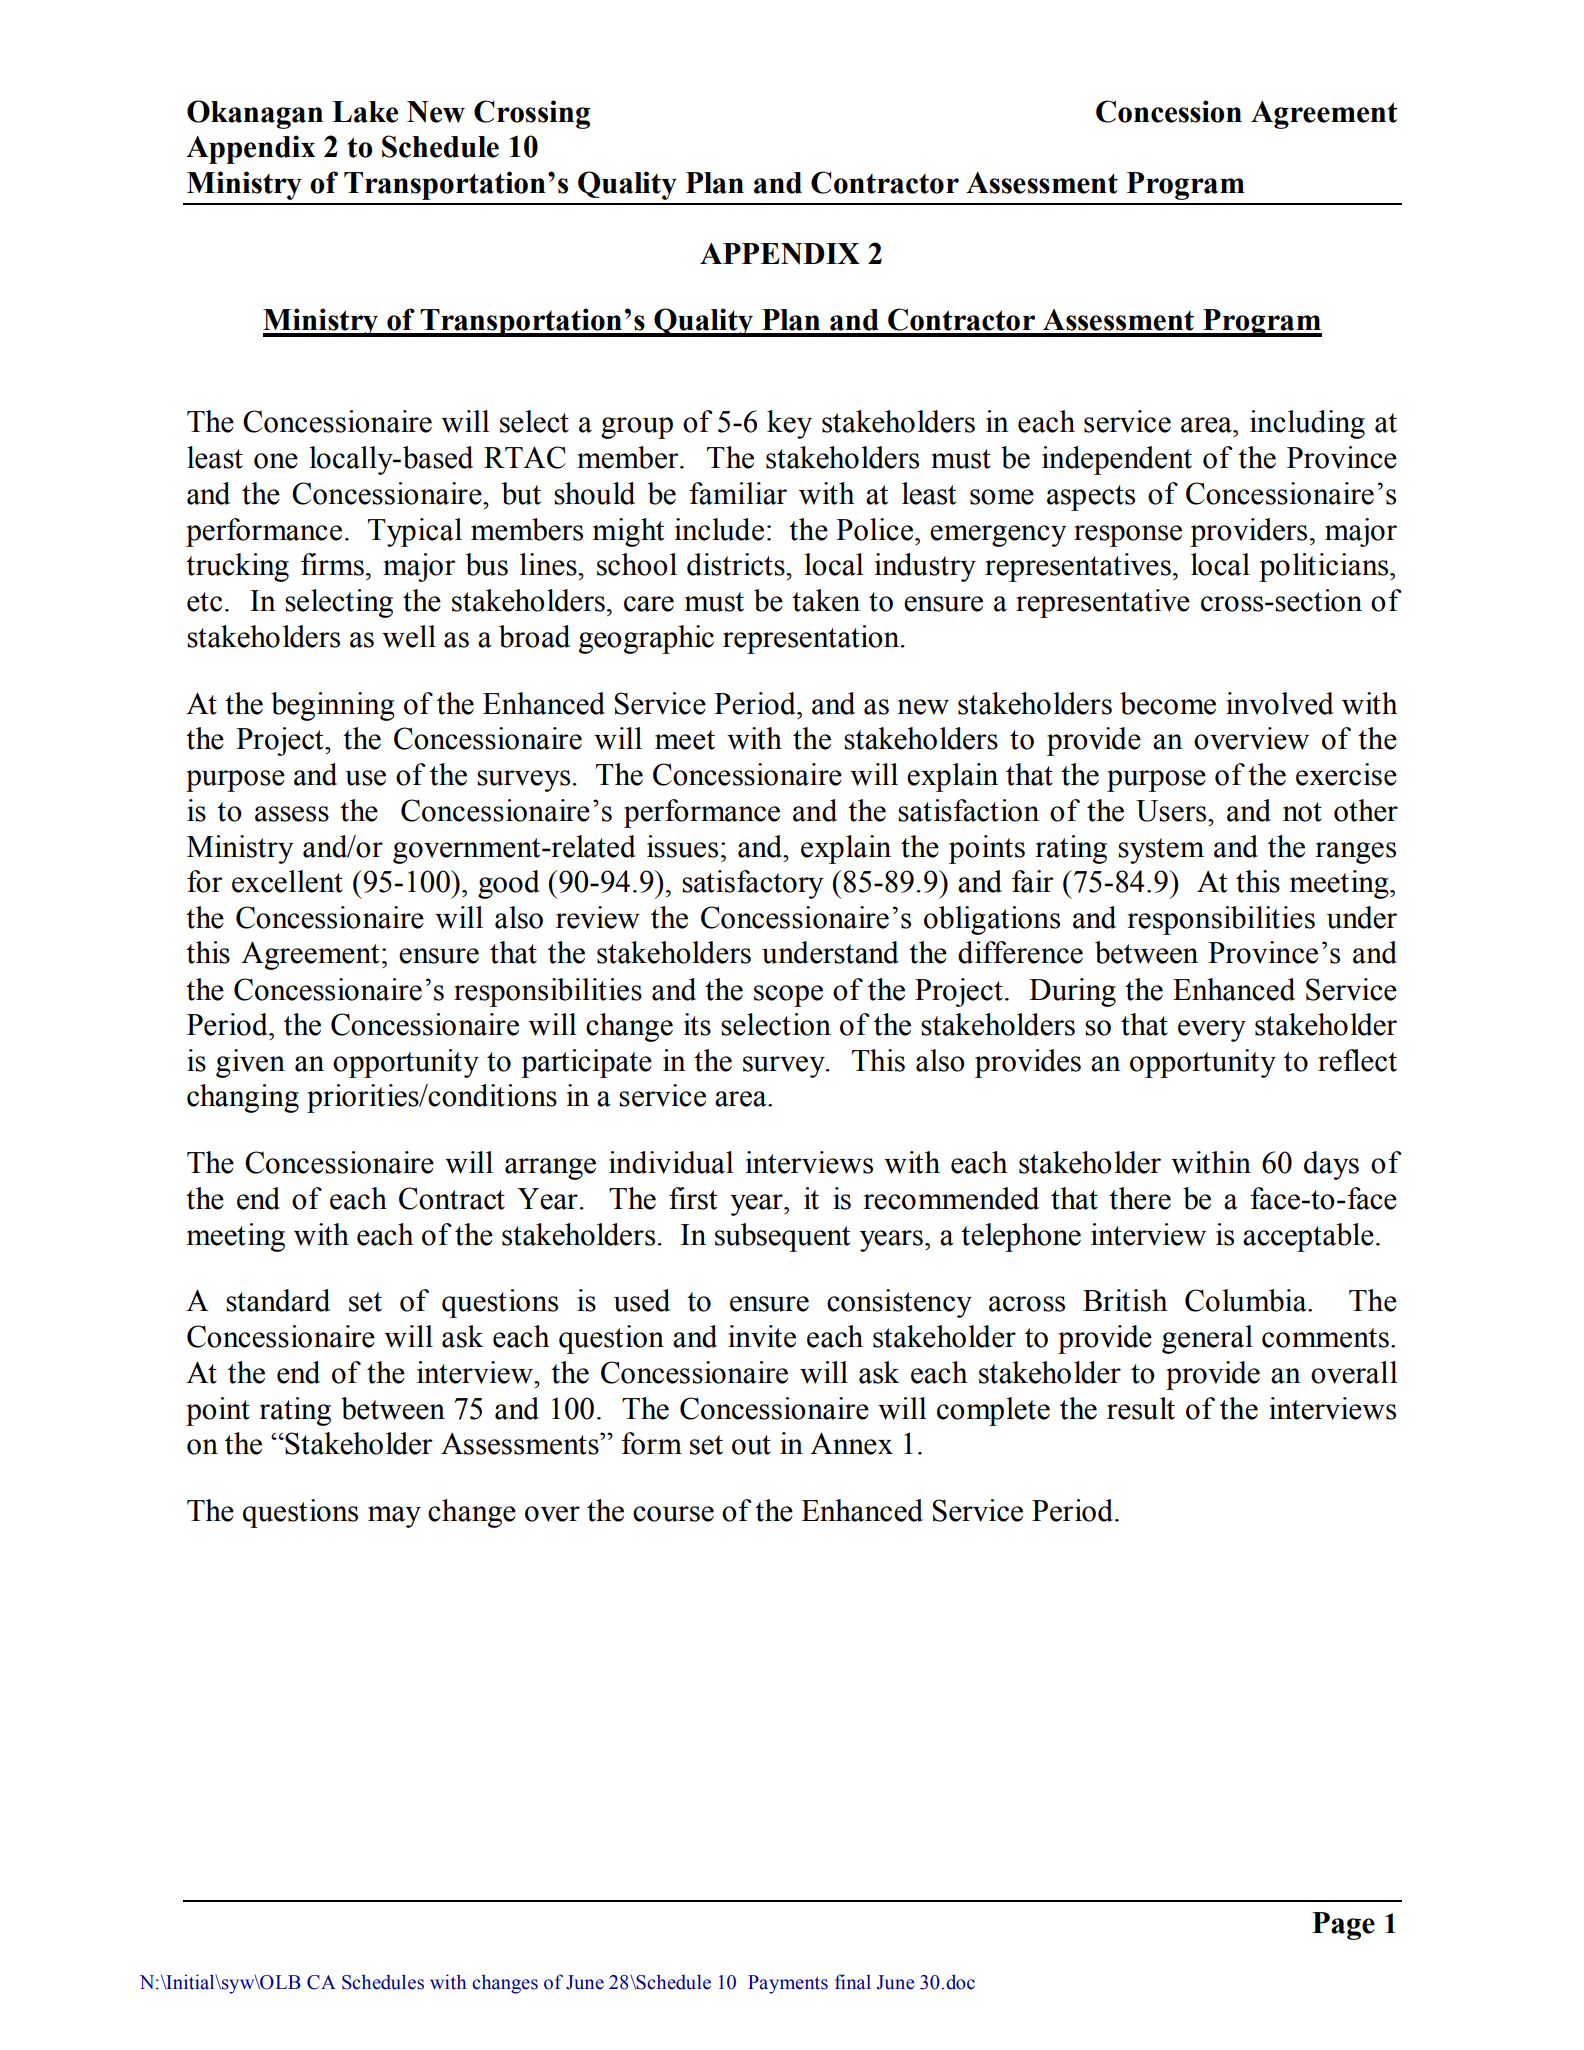  What do you see at coordinates (762, 1336) in the screenshot?
I see `invite` at bounding box center [762, 1336].
